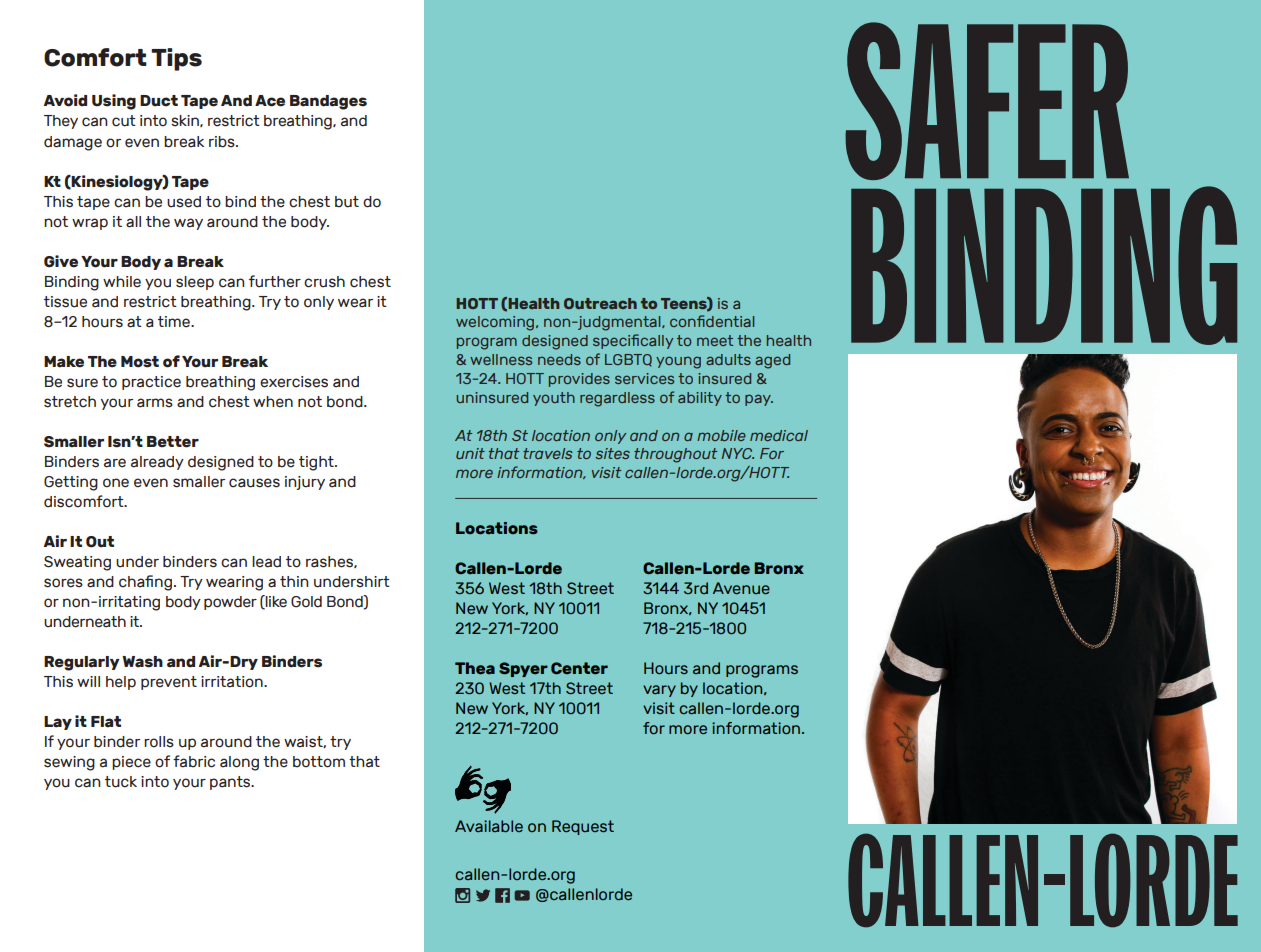  Describe the element at coordinates (328, 102) in the screenshot. I see `Bandages` at that location.
